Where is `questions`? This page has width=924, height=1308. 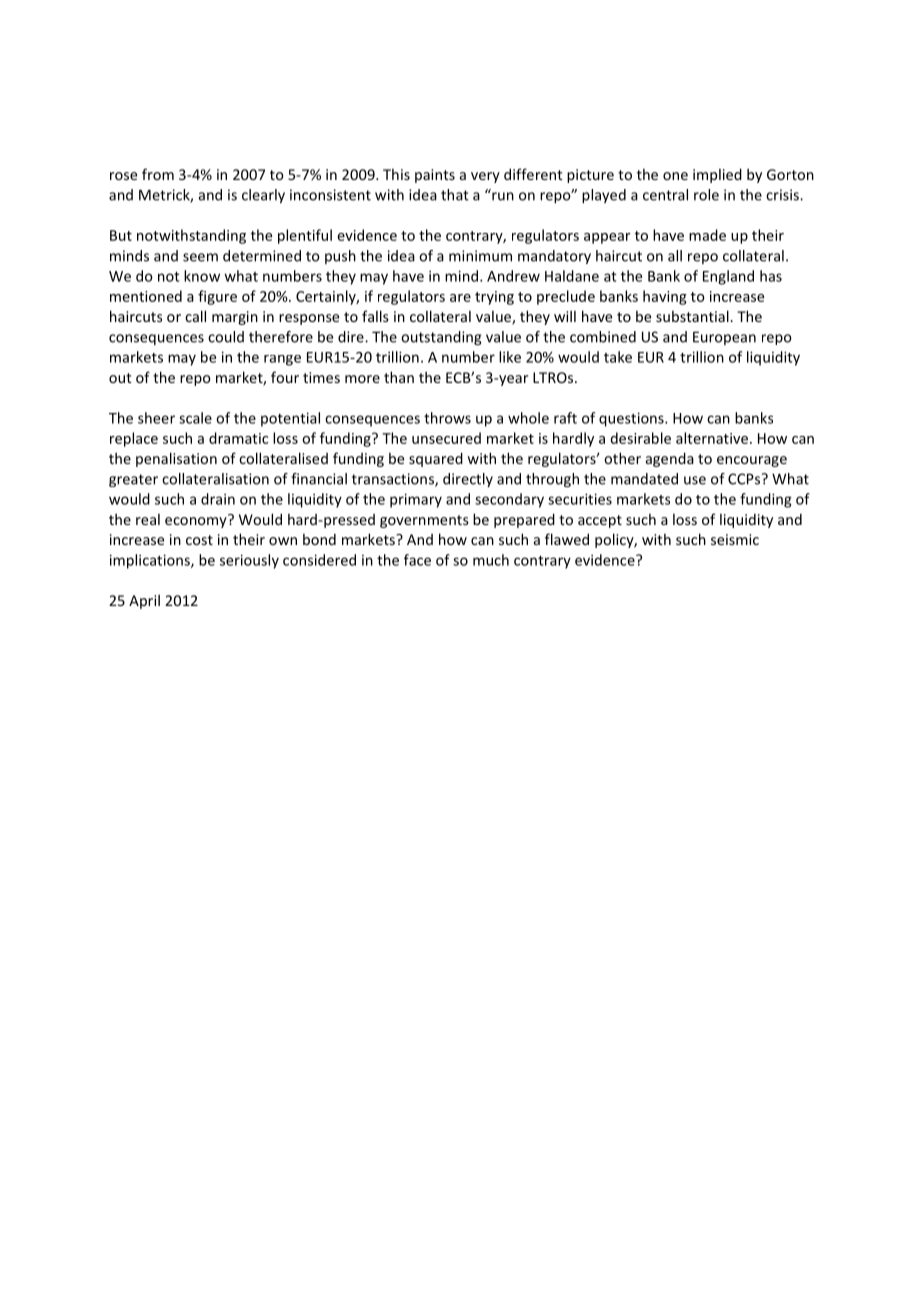 questions is located at coordinates (632, 419).
